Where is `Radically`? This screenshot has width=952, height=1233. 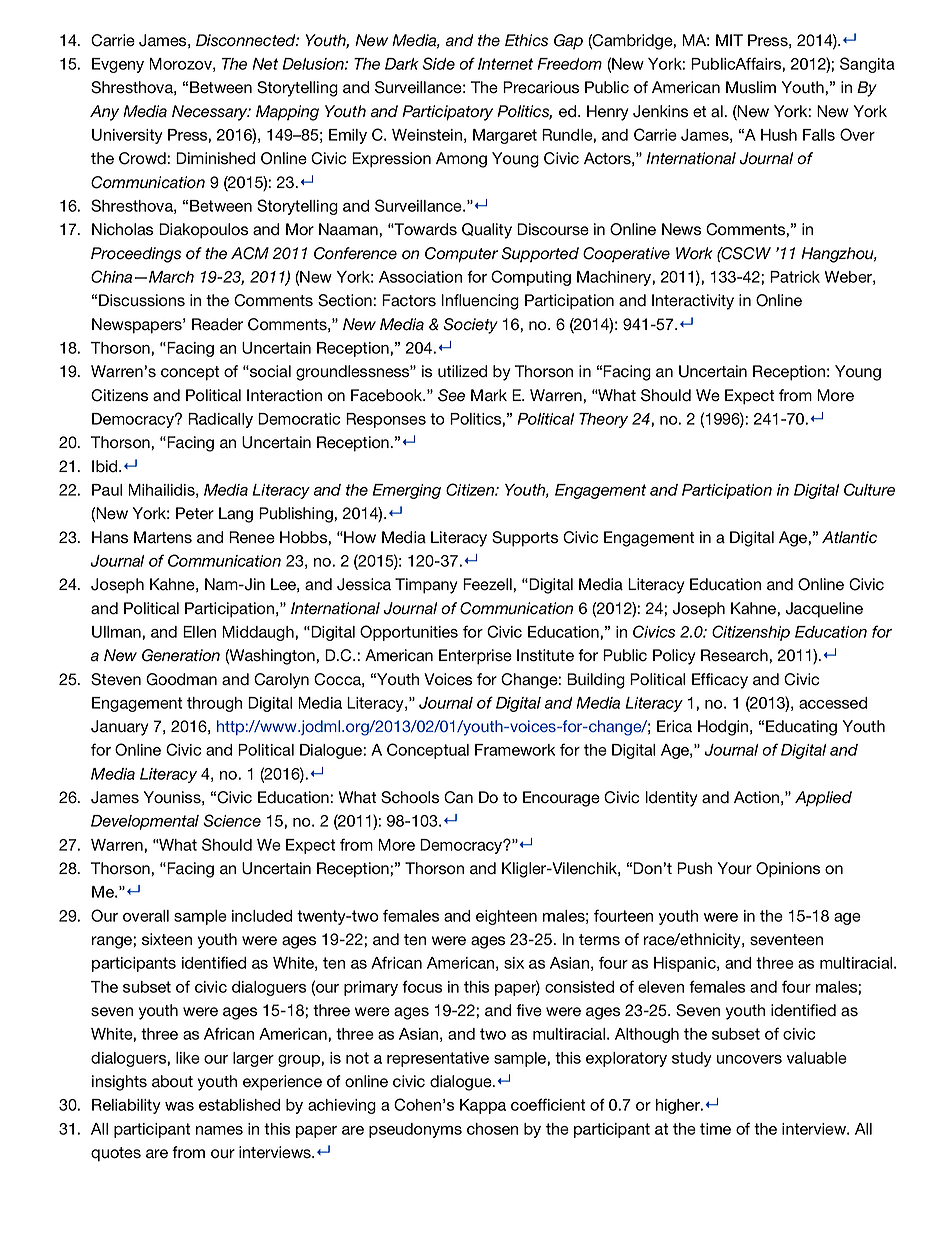 Radically is located at coordinates (220, 420).
